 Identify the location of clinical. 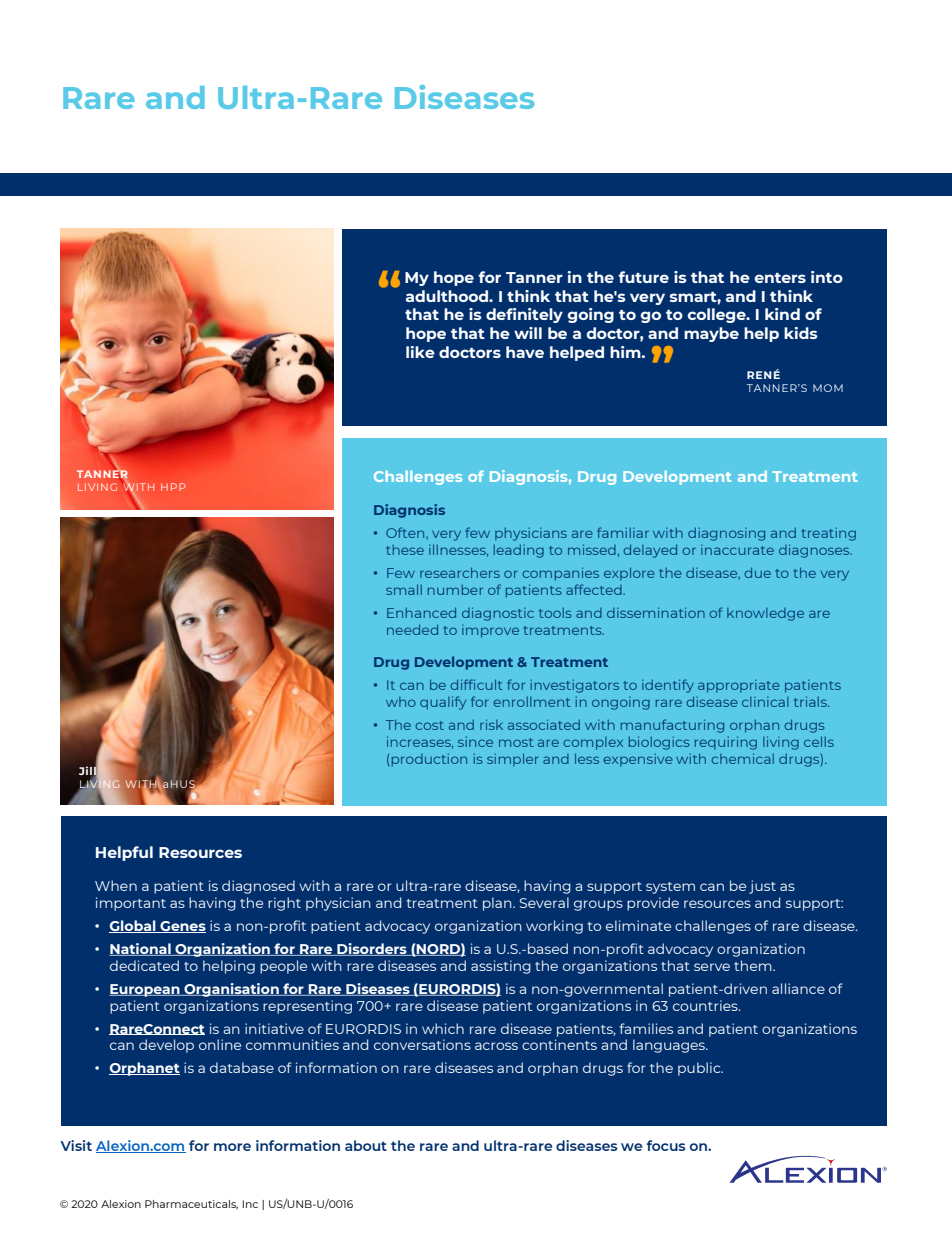
(765, 702).
